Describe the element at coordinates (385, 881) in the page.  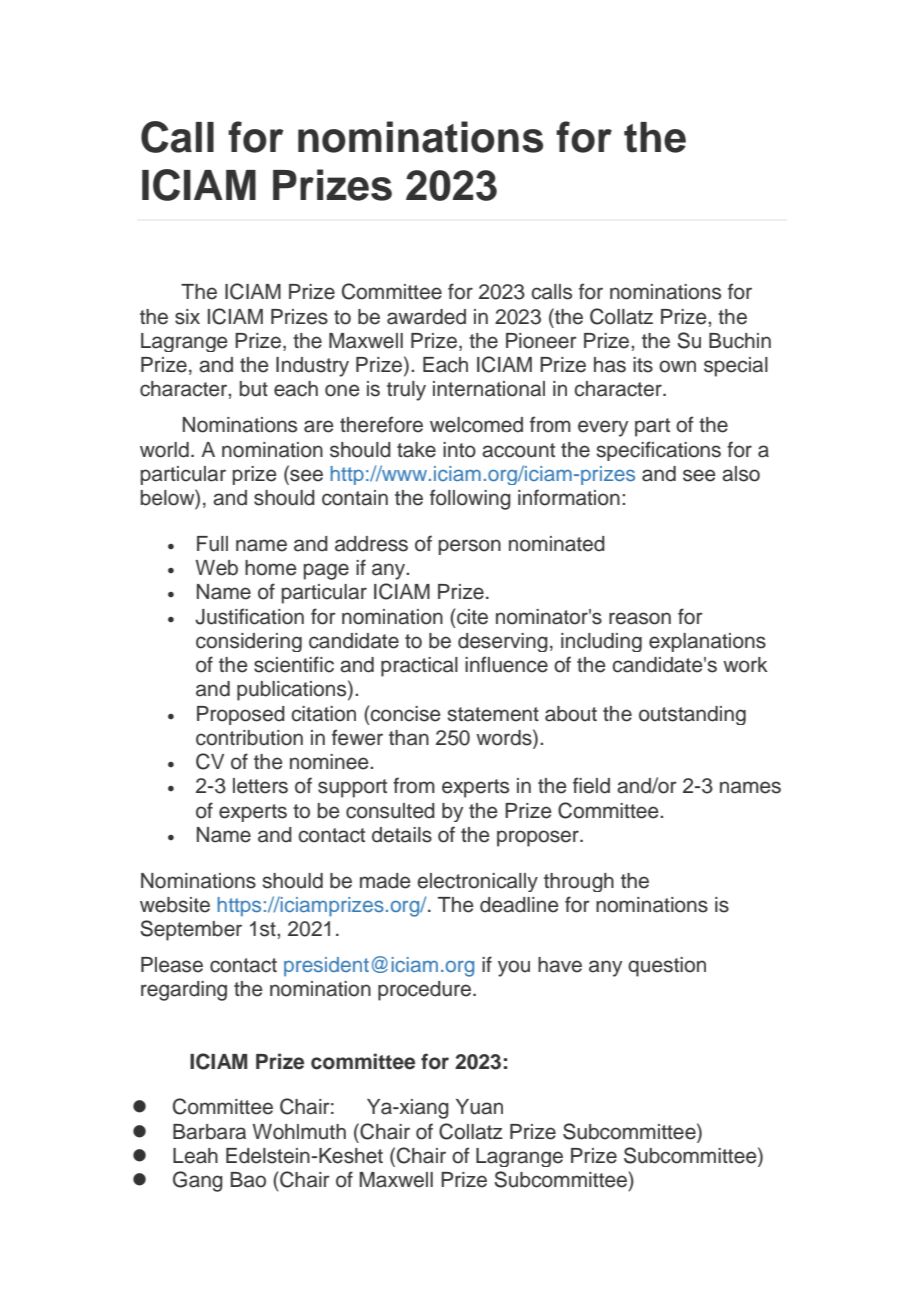
I see `made` at that location.
